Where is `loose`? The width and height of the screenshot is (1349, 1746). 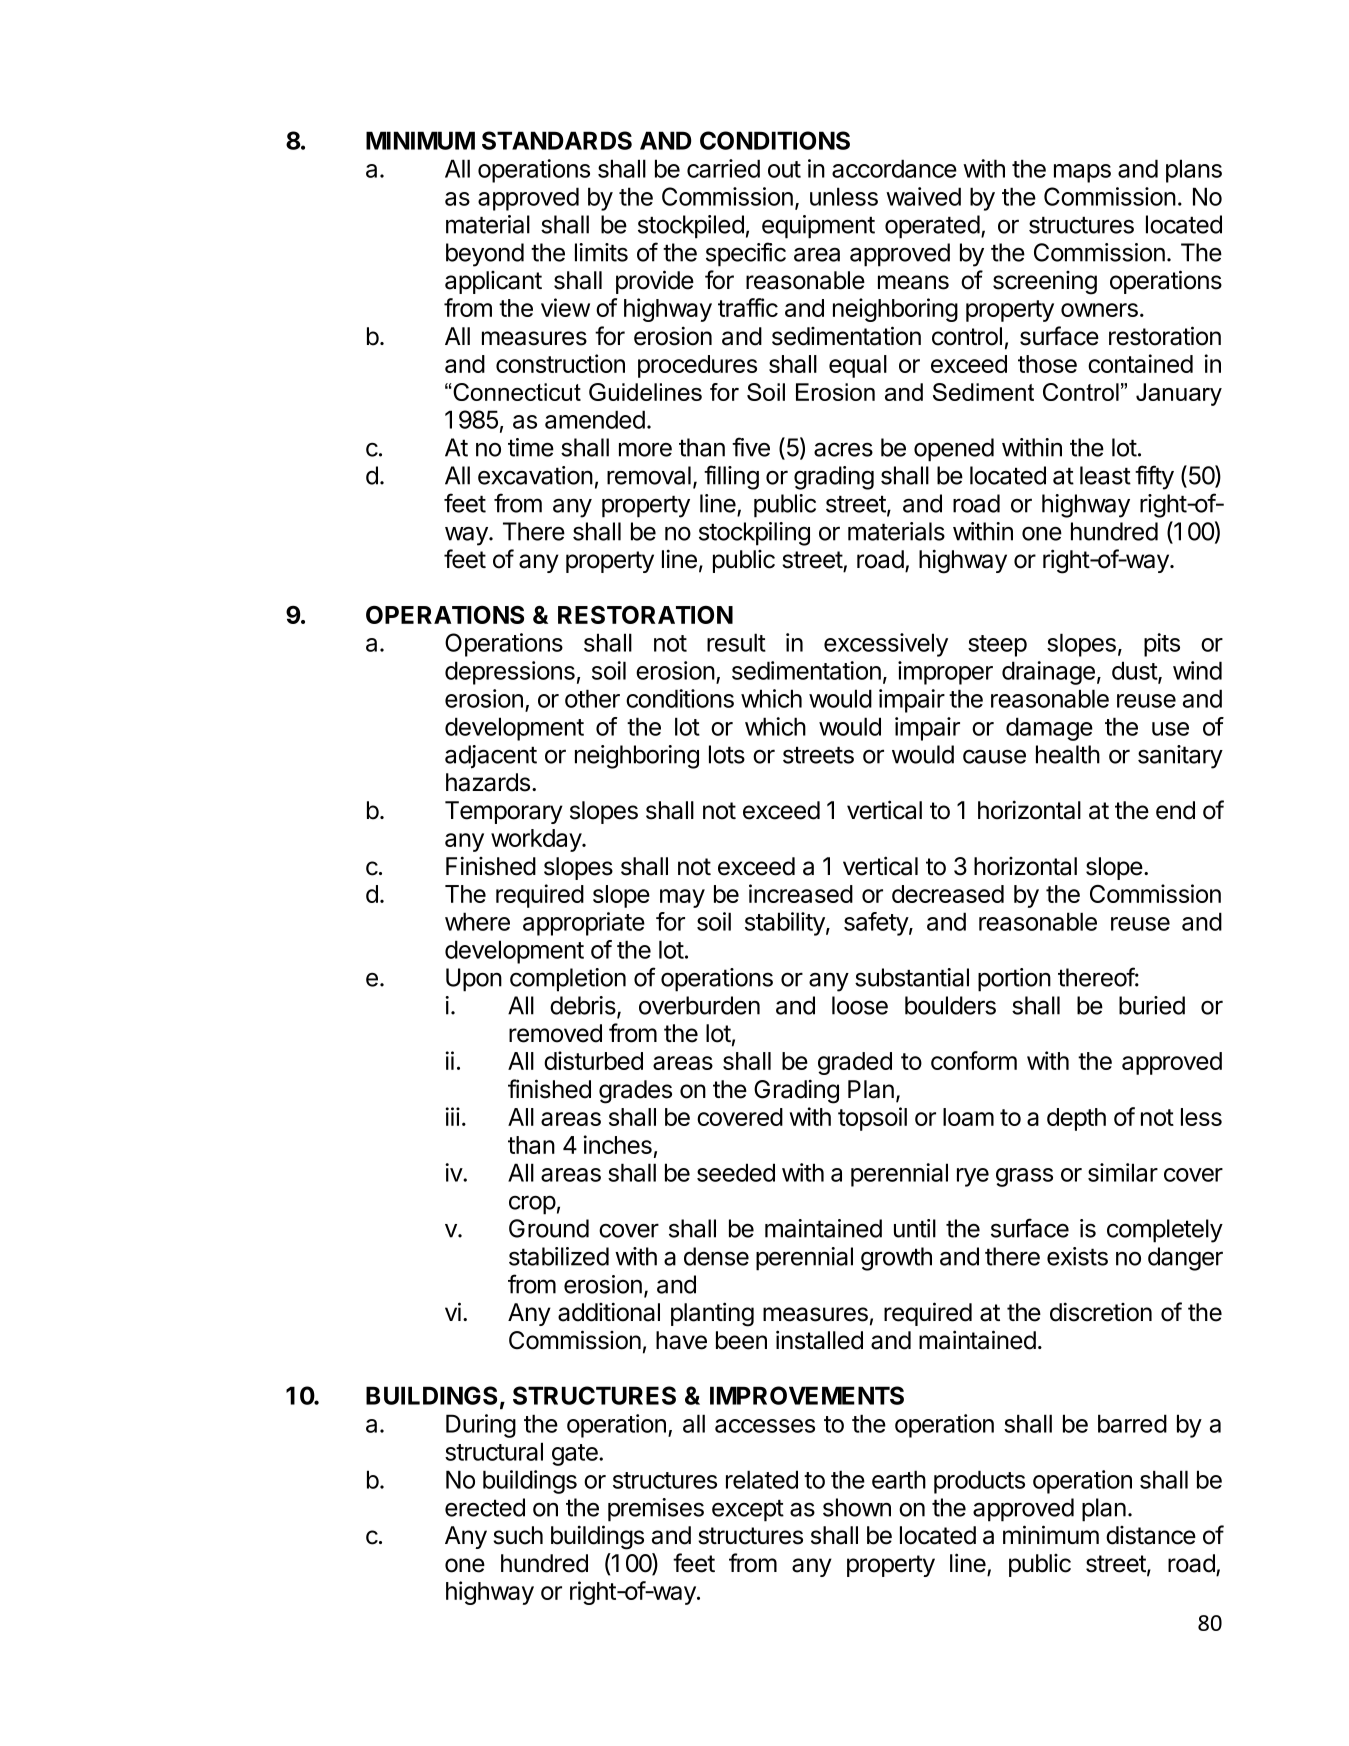 loose is located at coordinates (860, 1005).
